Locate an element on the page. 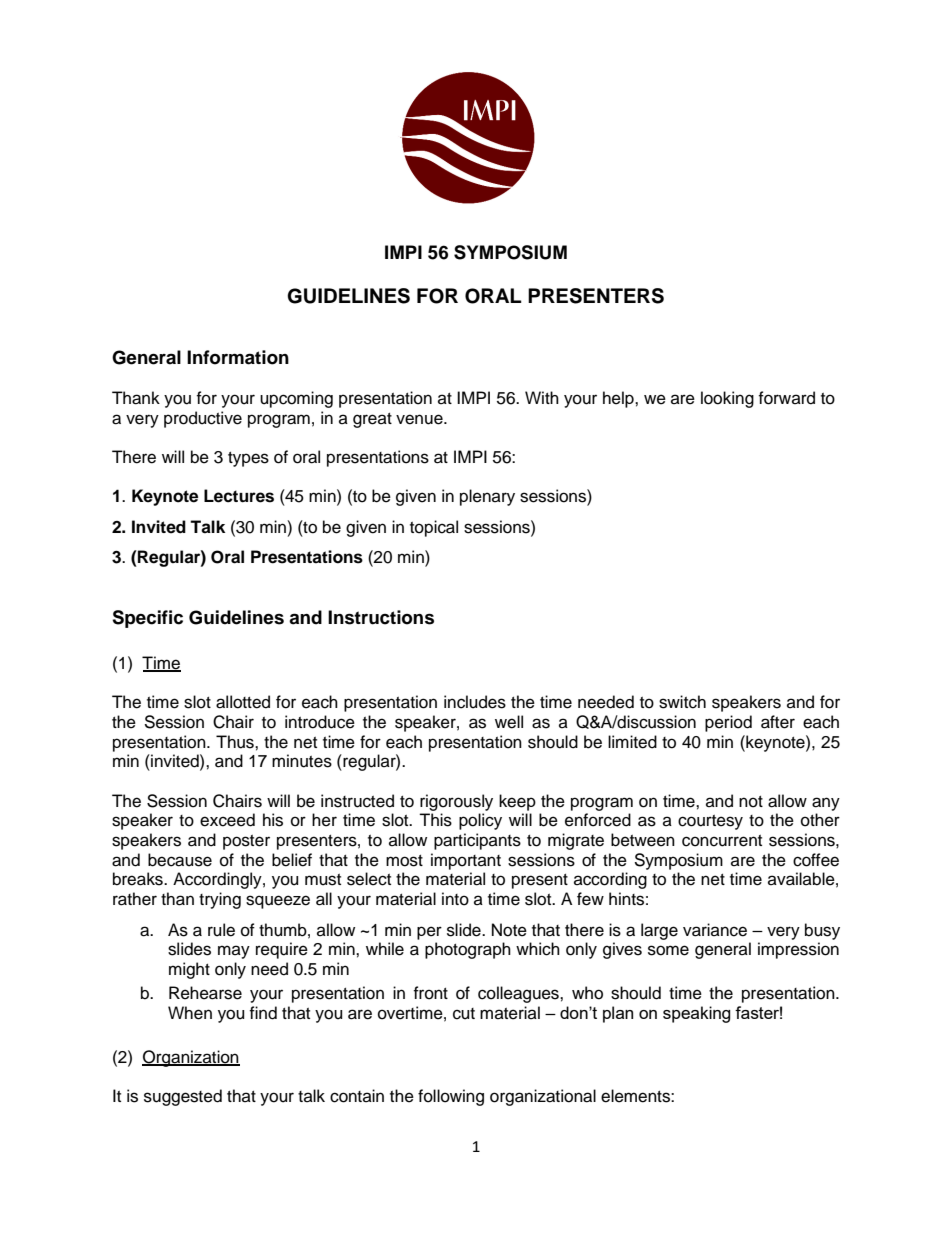 The width and height of the document is (952, 1233). switch is located at coordinates (682, 702).
